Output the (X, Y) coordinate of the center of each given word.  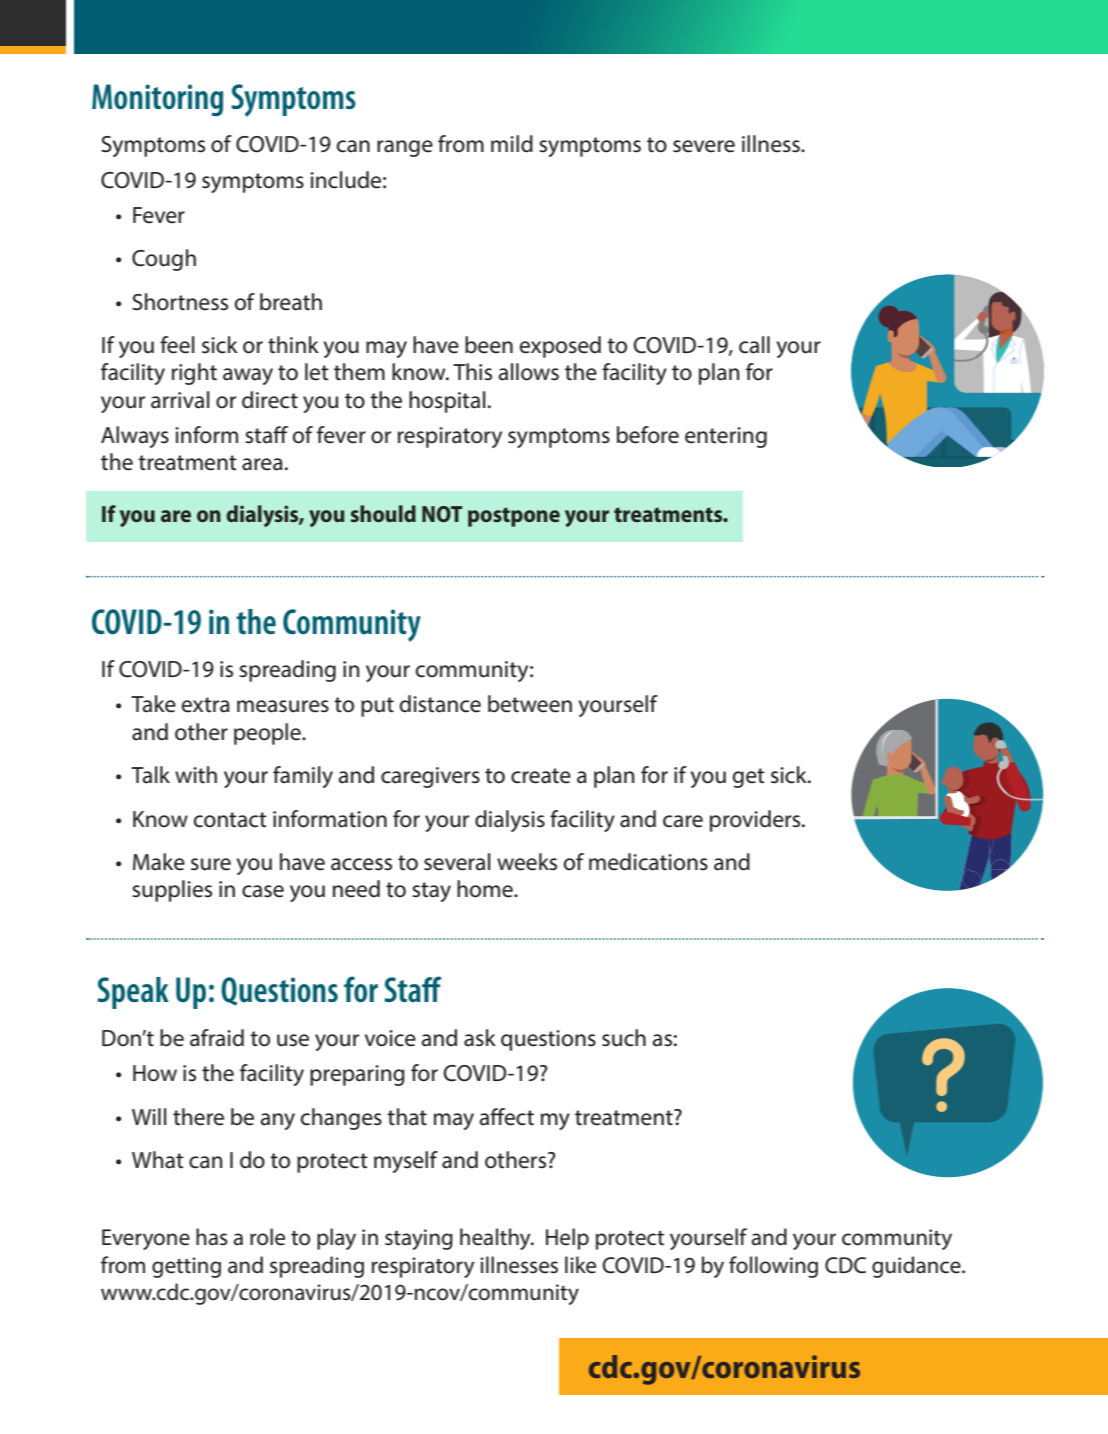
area (262, 464)
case (263, 891)
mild (512, 144)
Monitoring (157, 100)
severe (704, 146)
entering (726, 437)
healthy (496, 1239)
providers (756, 821)
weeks (527, 862)
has (212, 1237)
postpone (514, 517)
